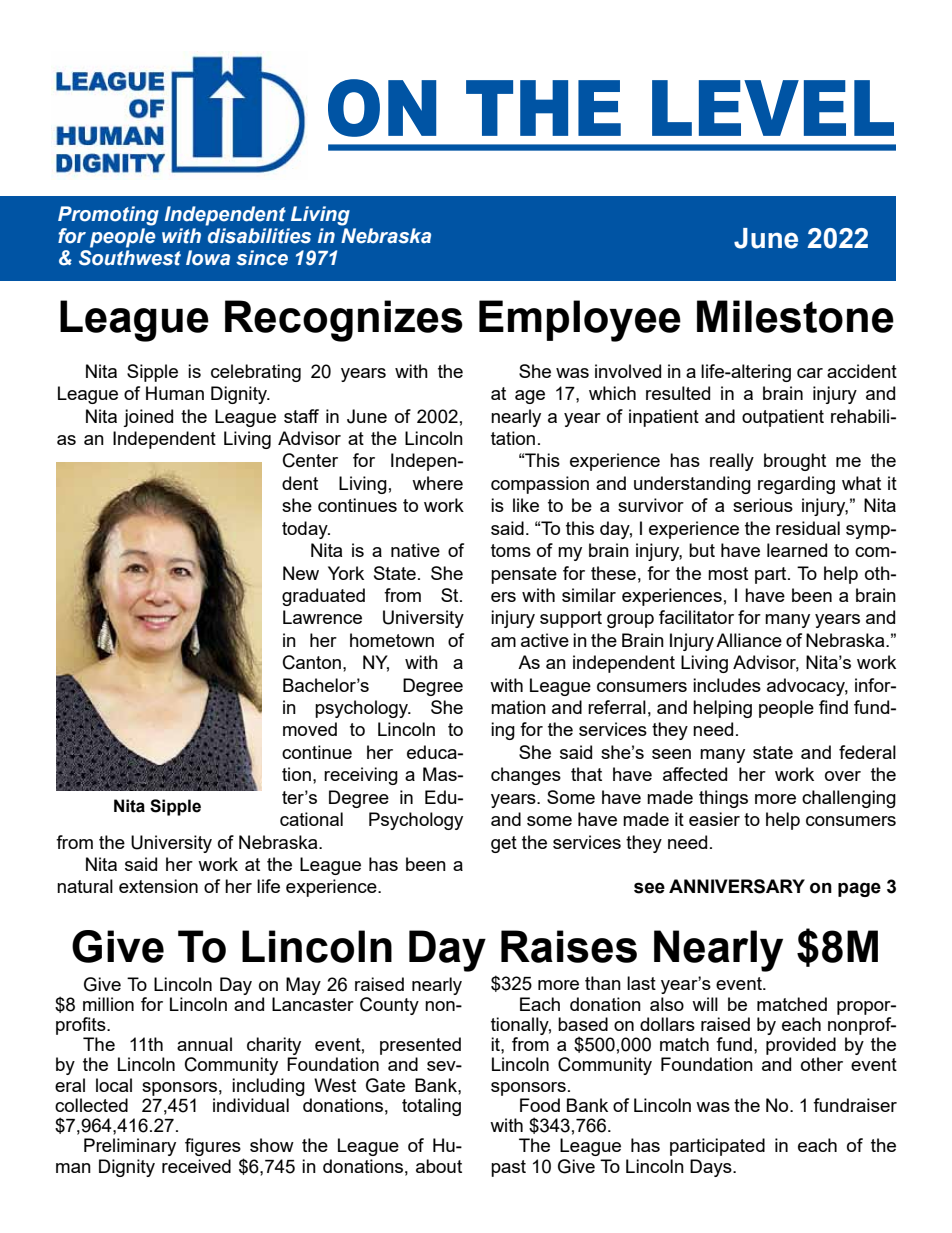 Image resolution: width=952 pixels, height=1233 pixels. I want to click on disabilities, so click(259, 236).
